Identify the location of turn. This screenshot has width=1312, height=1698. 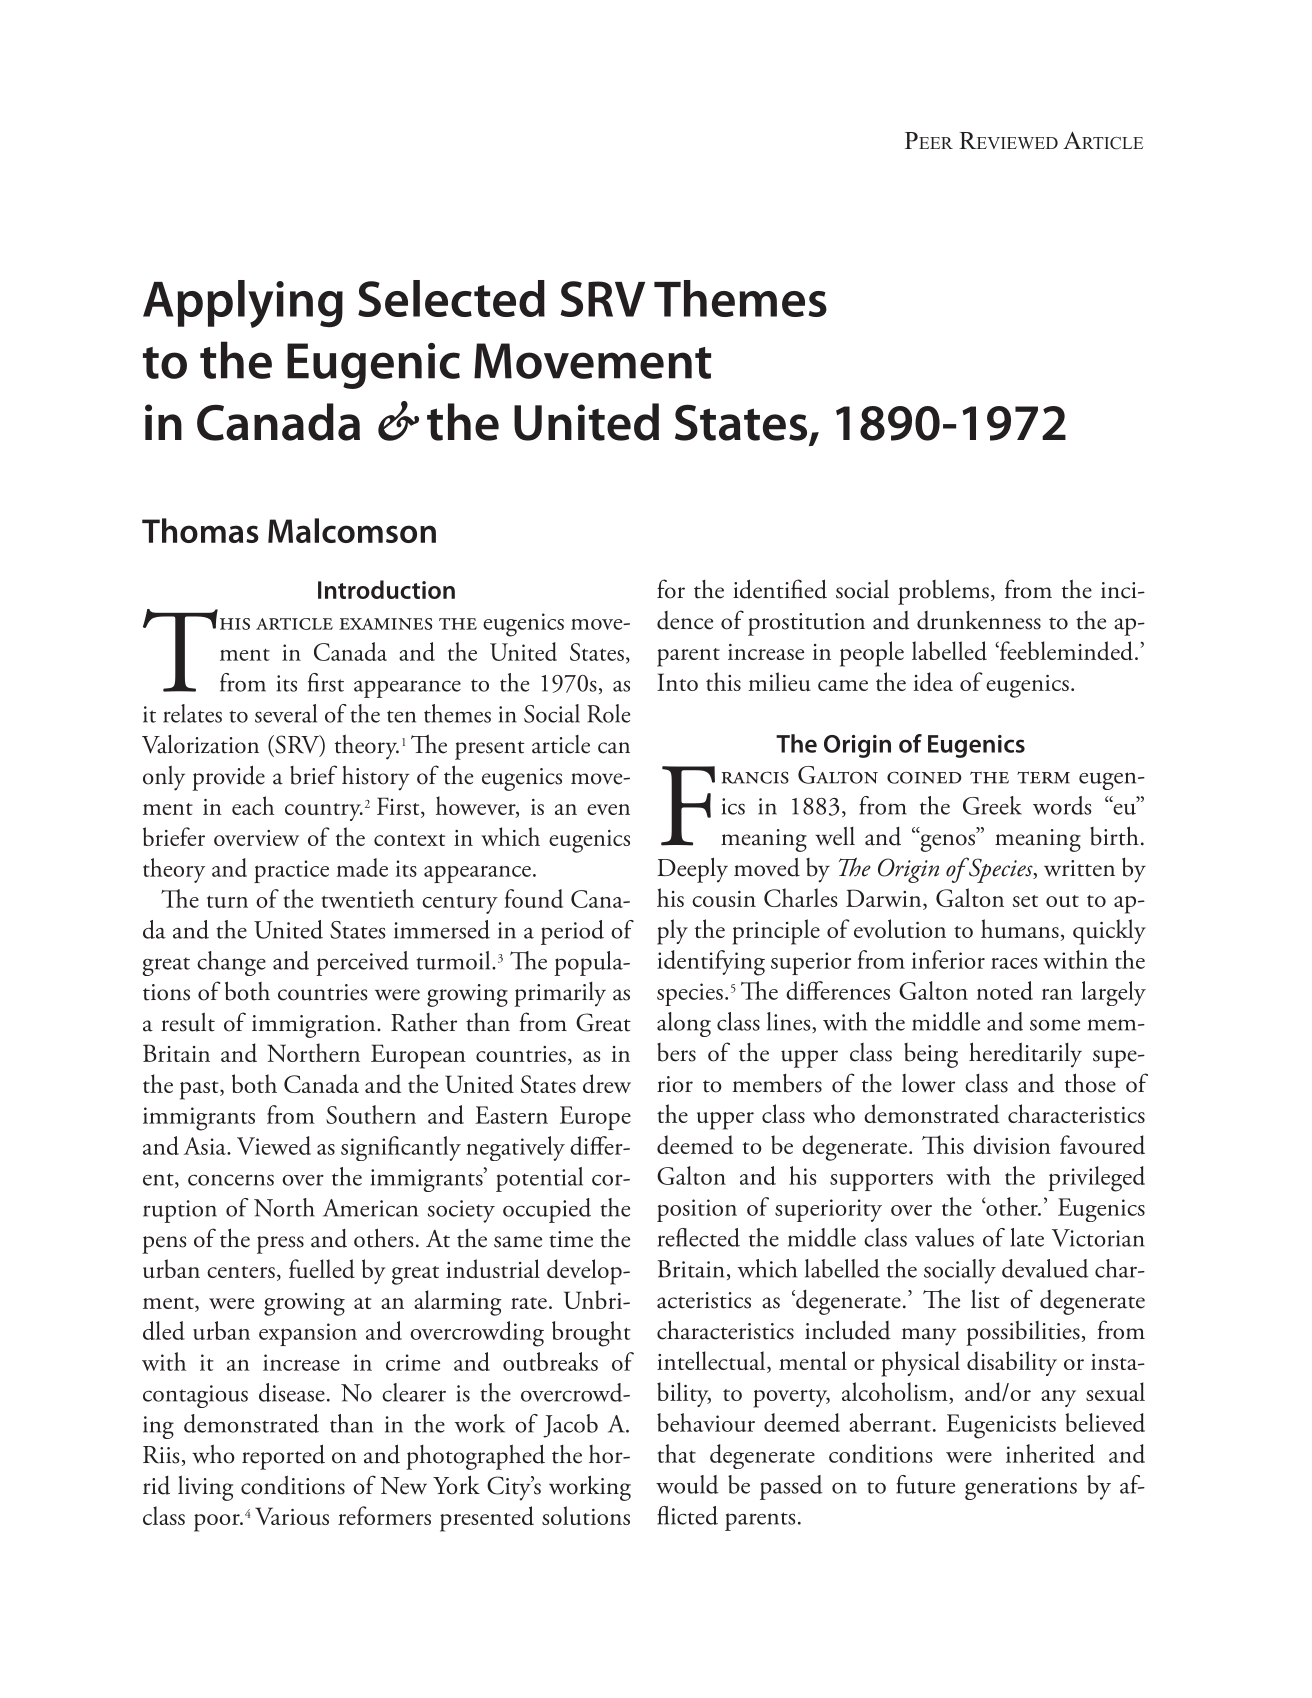
(227, 901).
